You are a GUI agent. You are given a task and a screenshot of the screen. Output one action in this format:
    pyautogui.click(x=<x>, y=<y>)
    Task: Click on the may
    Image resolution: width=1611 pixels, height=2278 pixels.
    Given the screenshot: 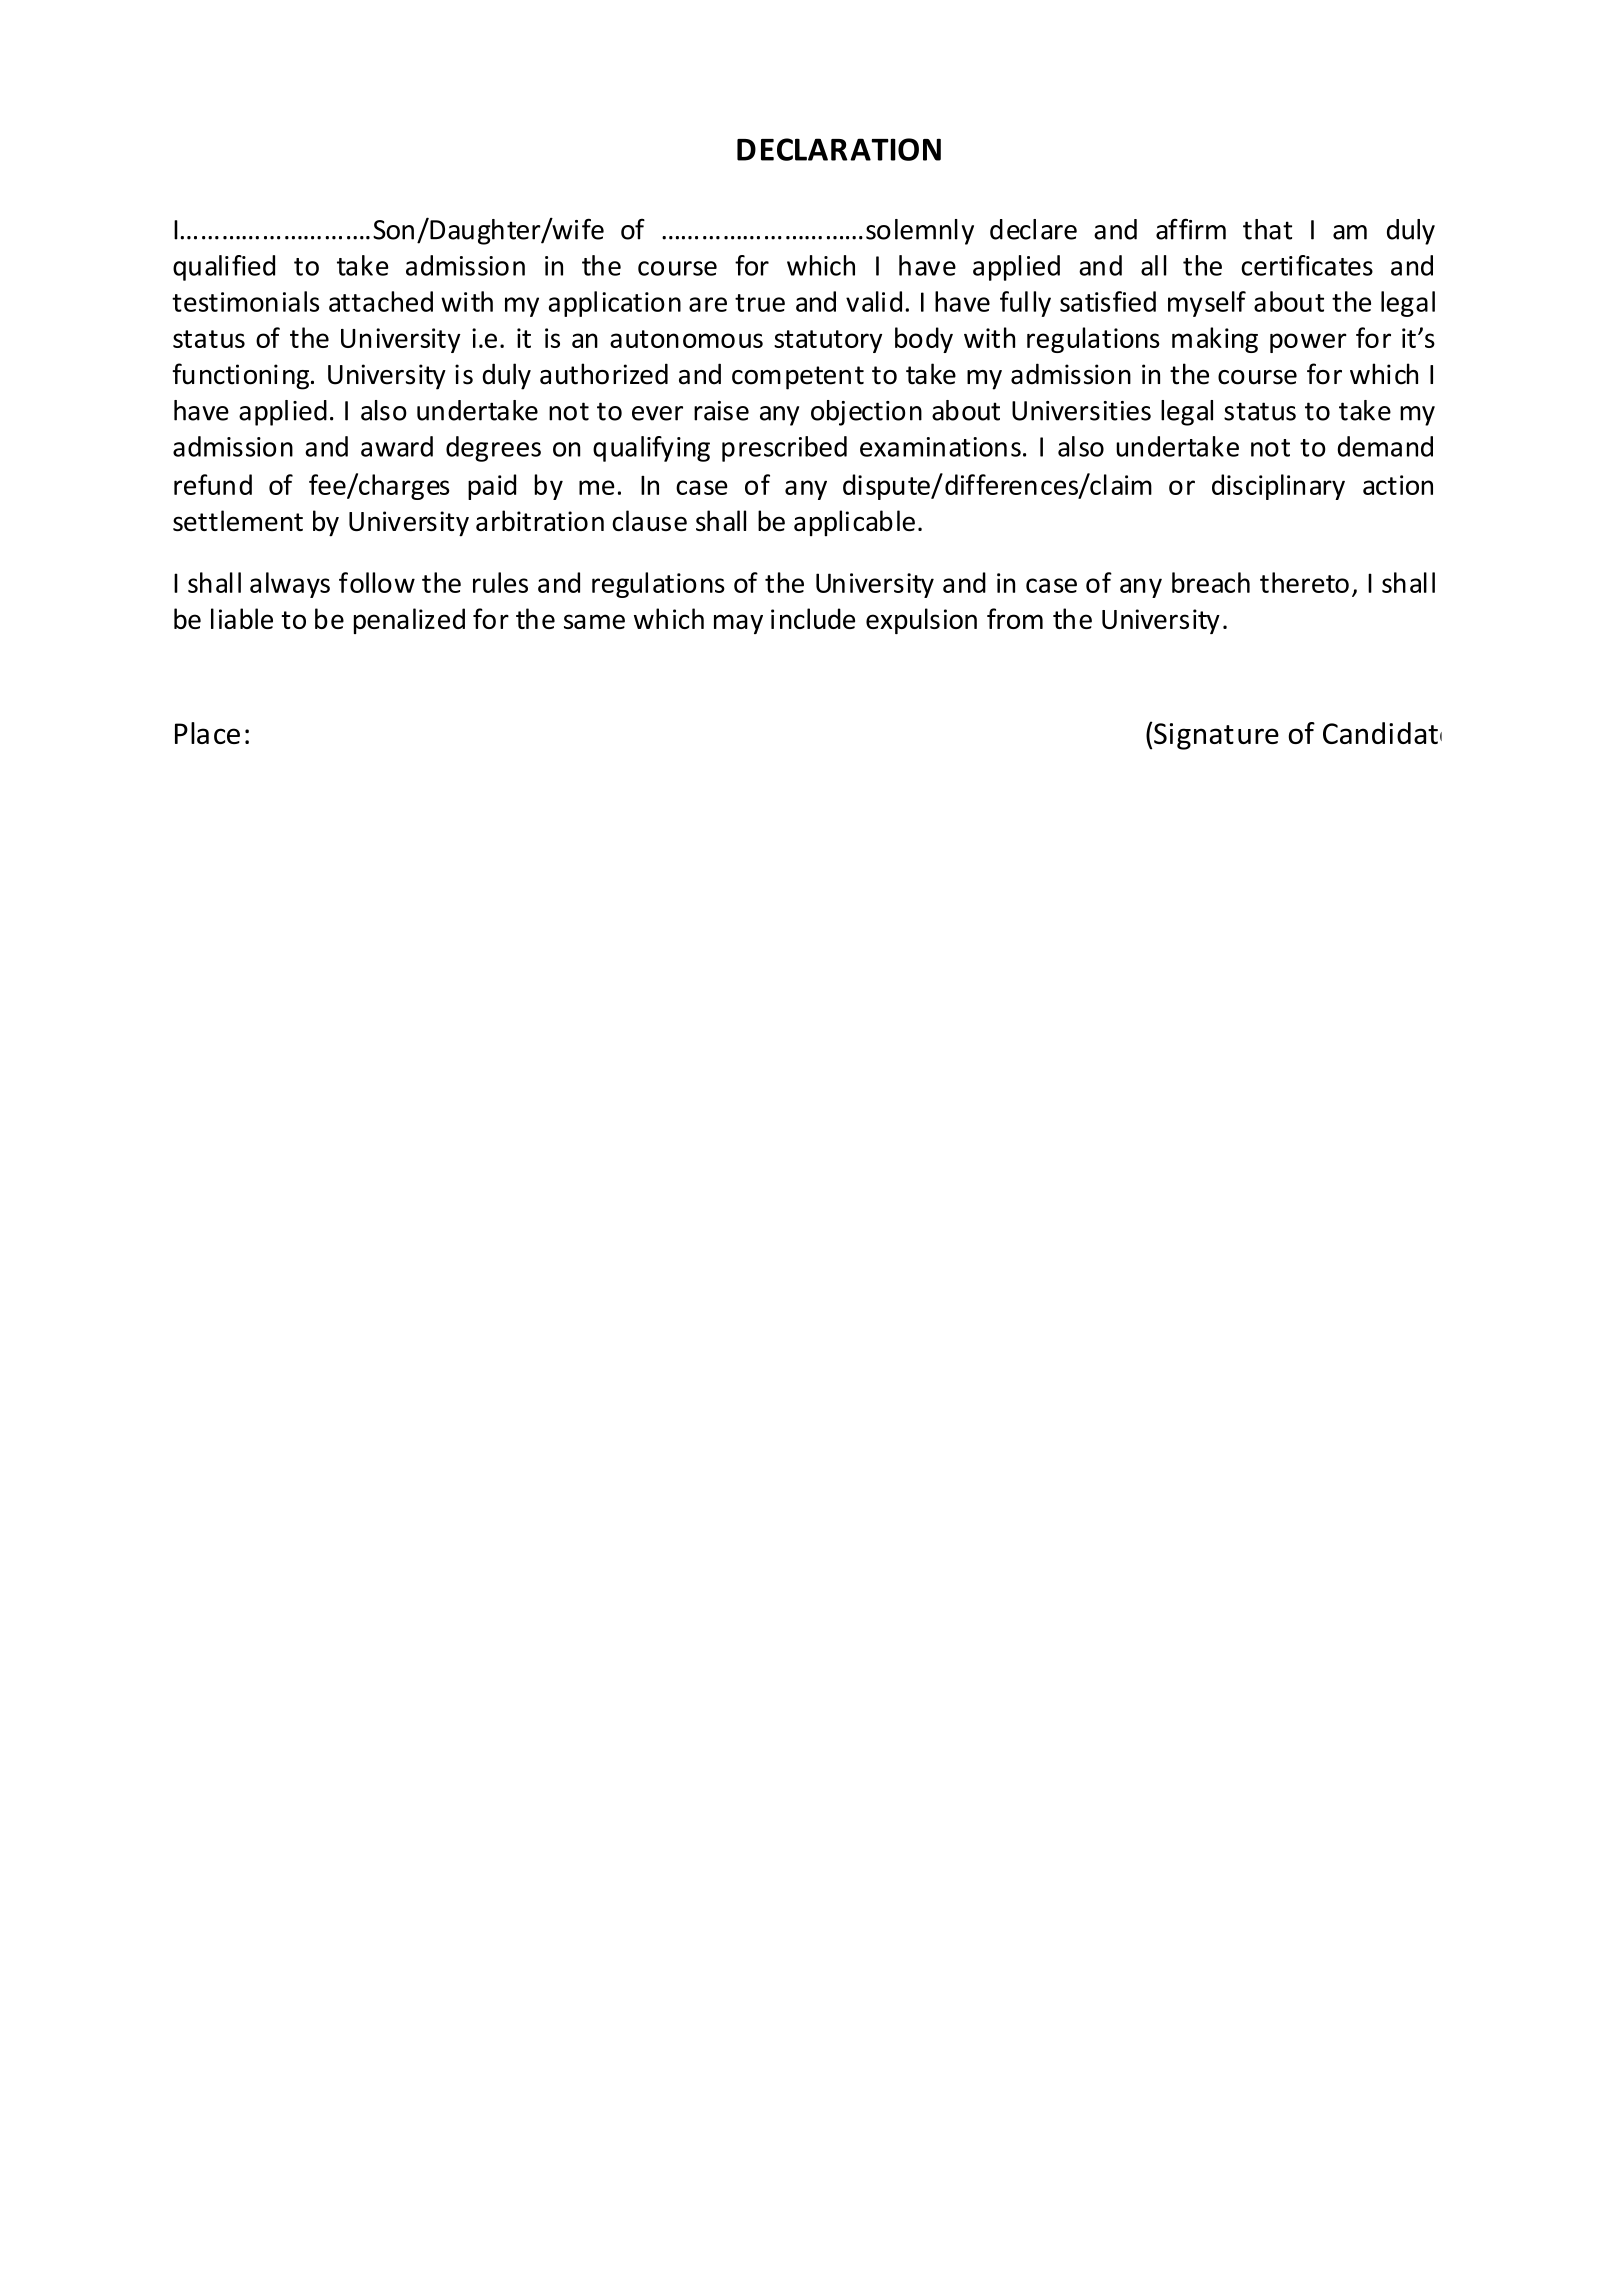 What is the action you would take?
    pyautogui.click(x=738, y=624)
